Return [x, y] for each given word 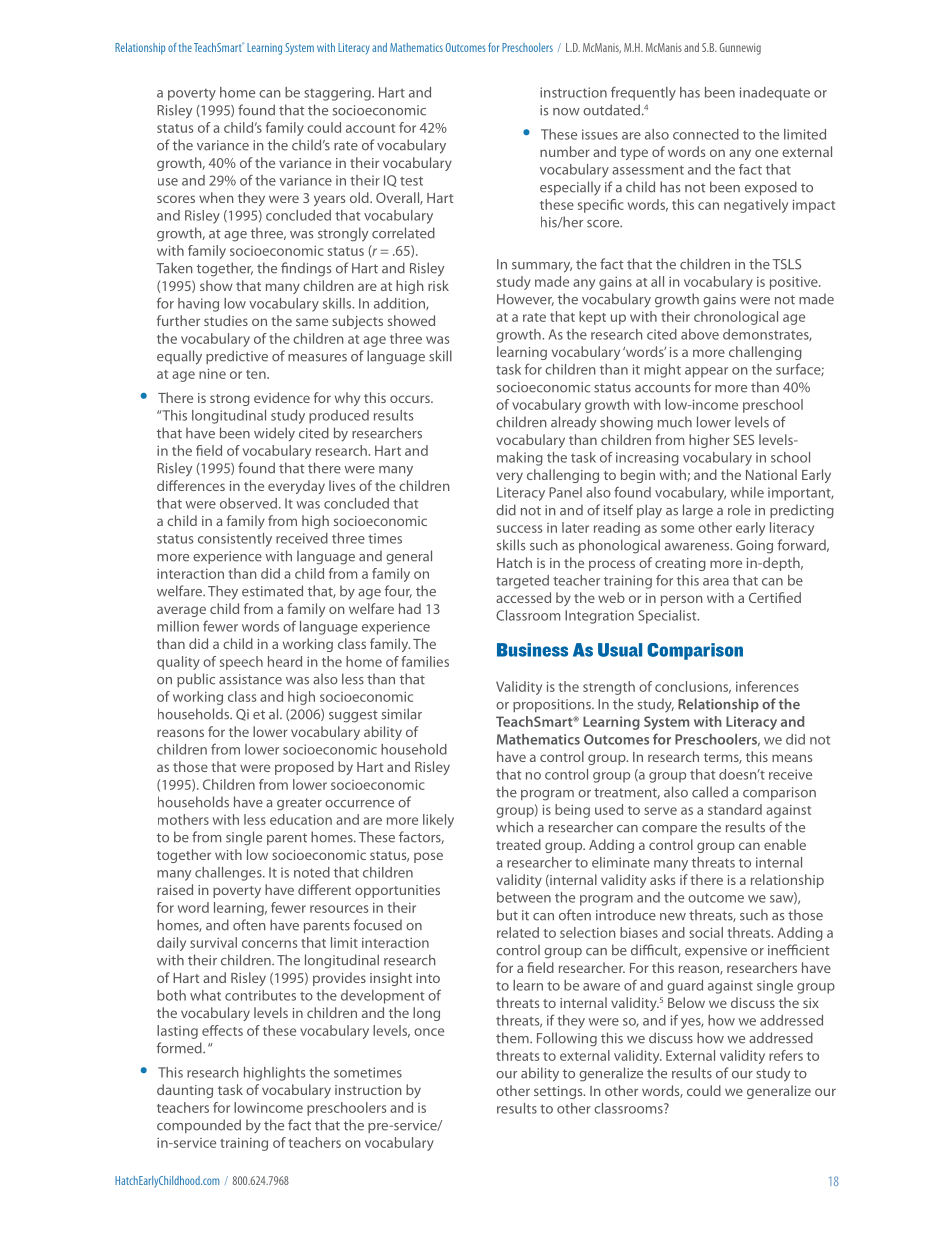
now [566, 112]
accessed [523, 597]
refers [786, 1055]
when [216, 197]
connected [706, 134]
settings [559, 1092]
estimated [272, 591]
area [716, 582]
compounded [199, 1126]
